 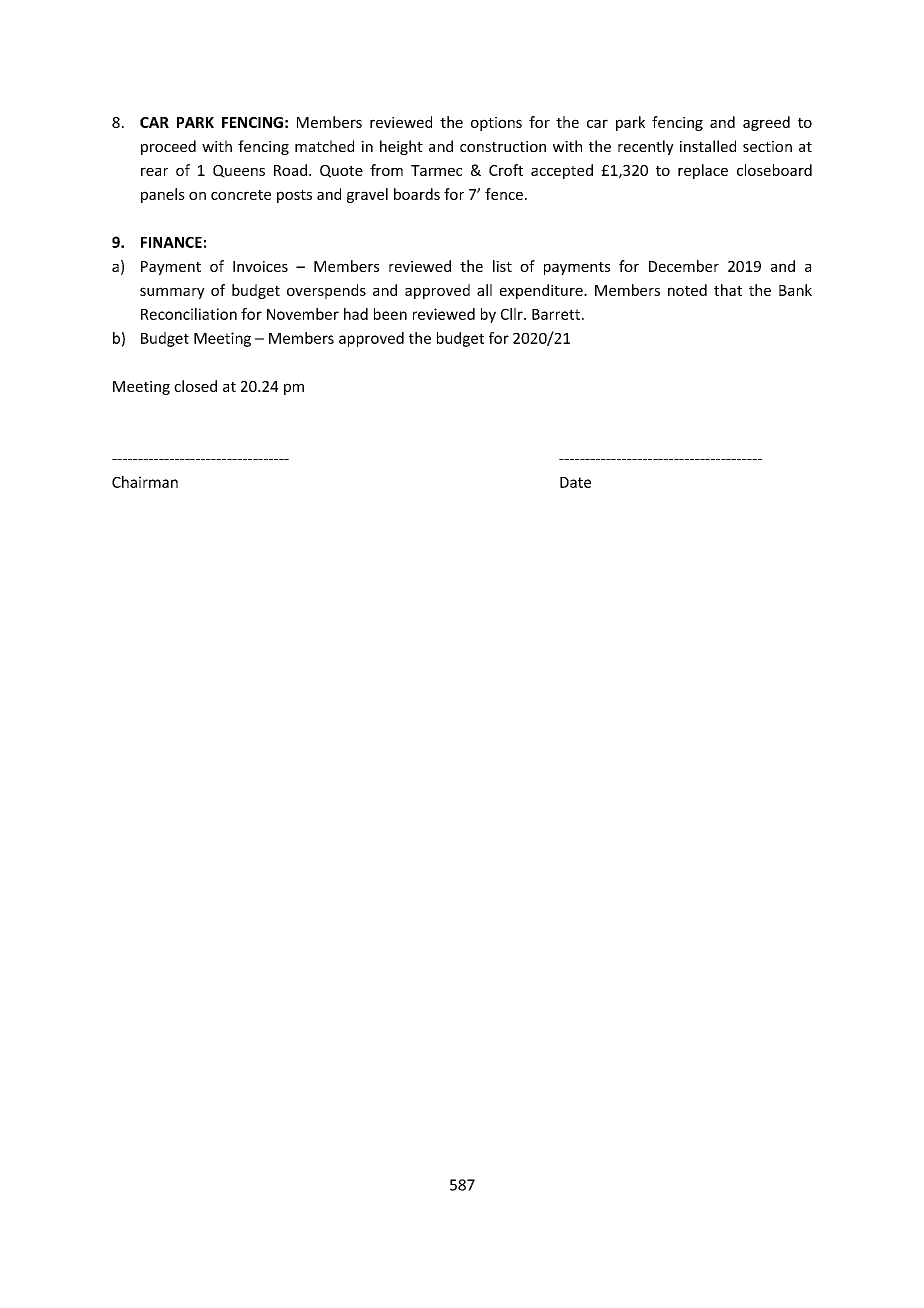 I want to click on installed, so click(x=708, y=146).
